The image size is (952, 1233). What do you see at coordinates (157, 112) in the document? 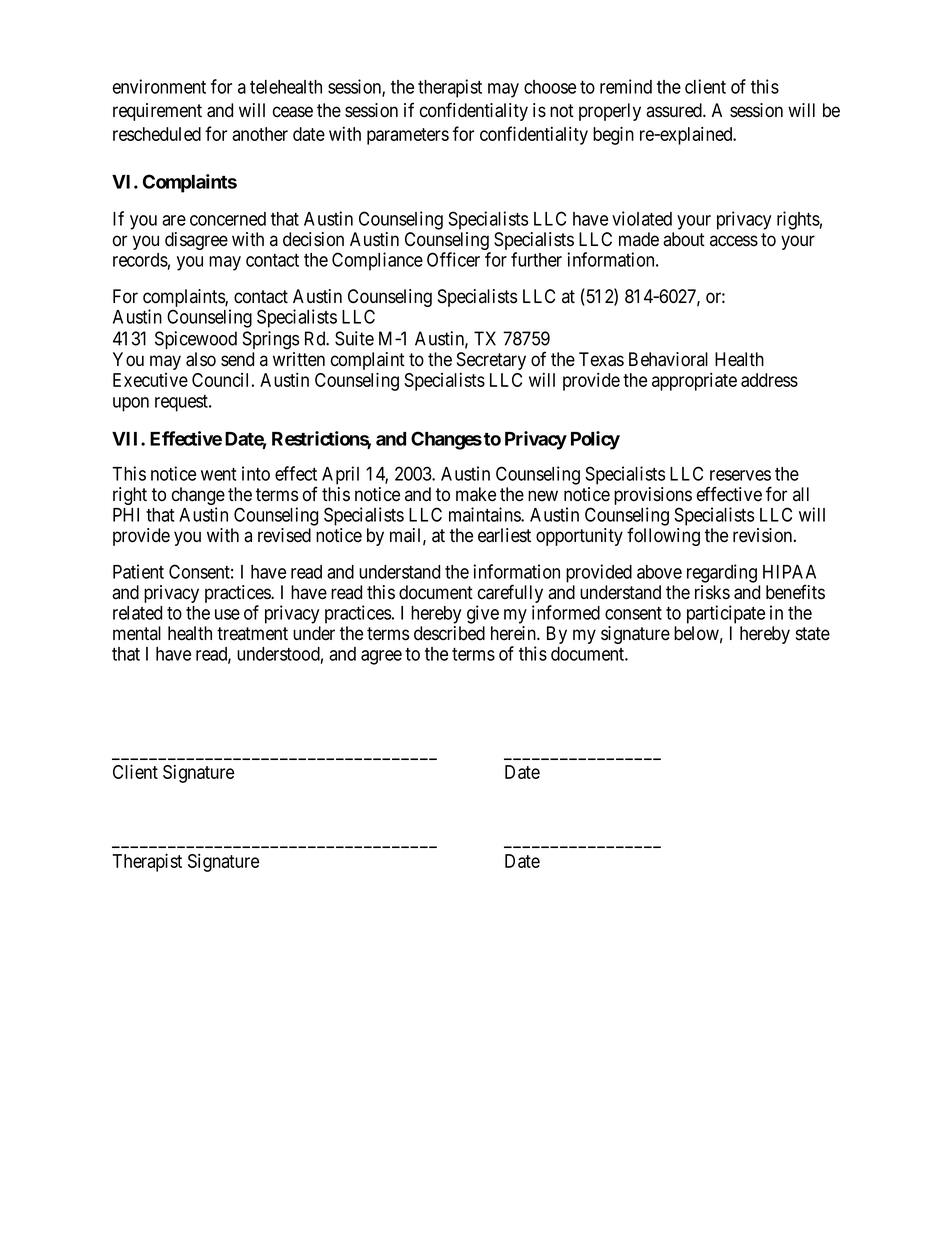
I see `requirement` at bounding box center [157, 112].
